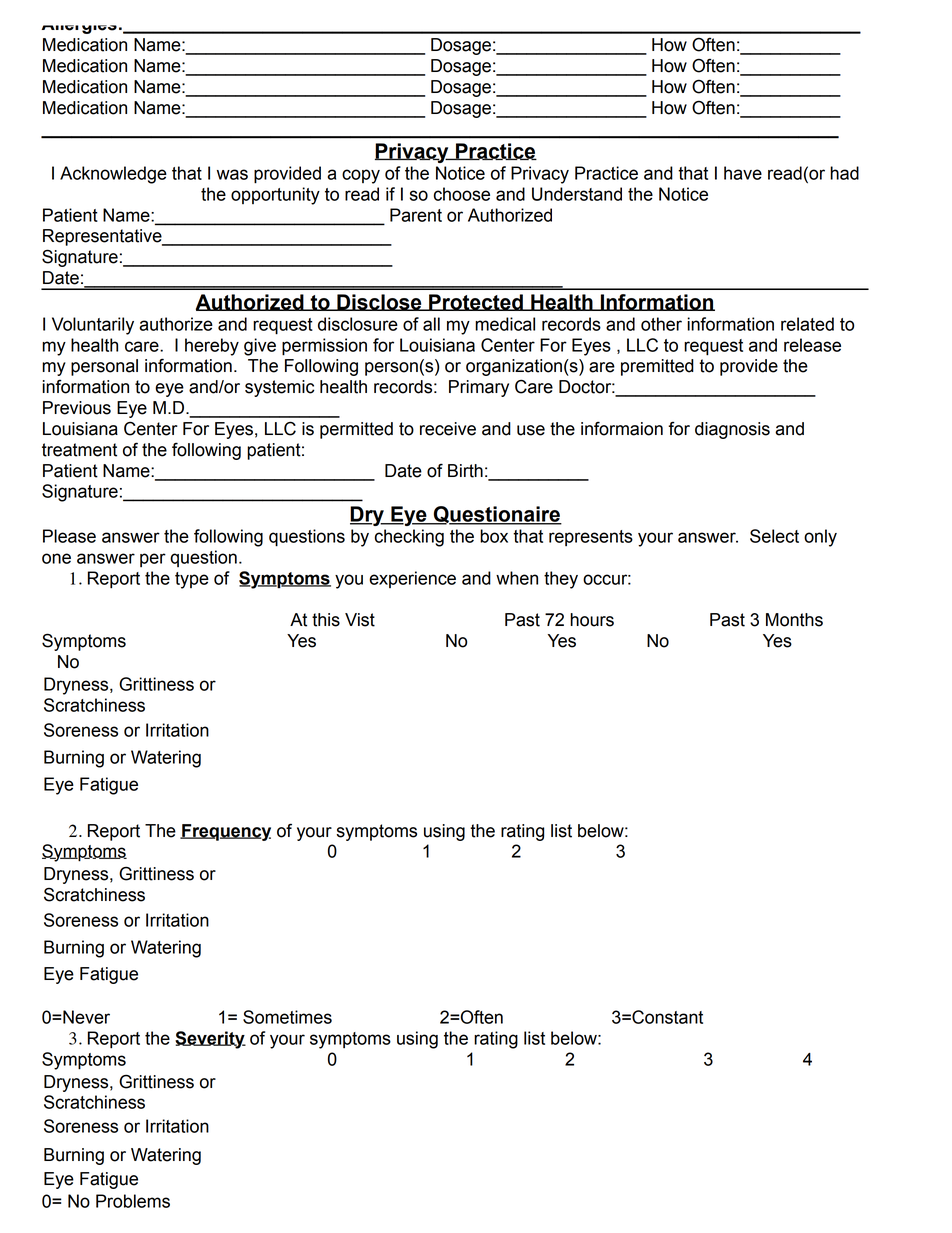 This screenshot has width=952, height=1233. Describe the element at coordinates (210, 1040) in the screenshot. I see `Severity` at that location.
